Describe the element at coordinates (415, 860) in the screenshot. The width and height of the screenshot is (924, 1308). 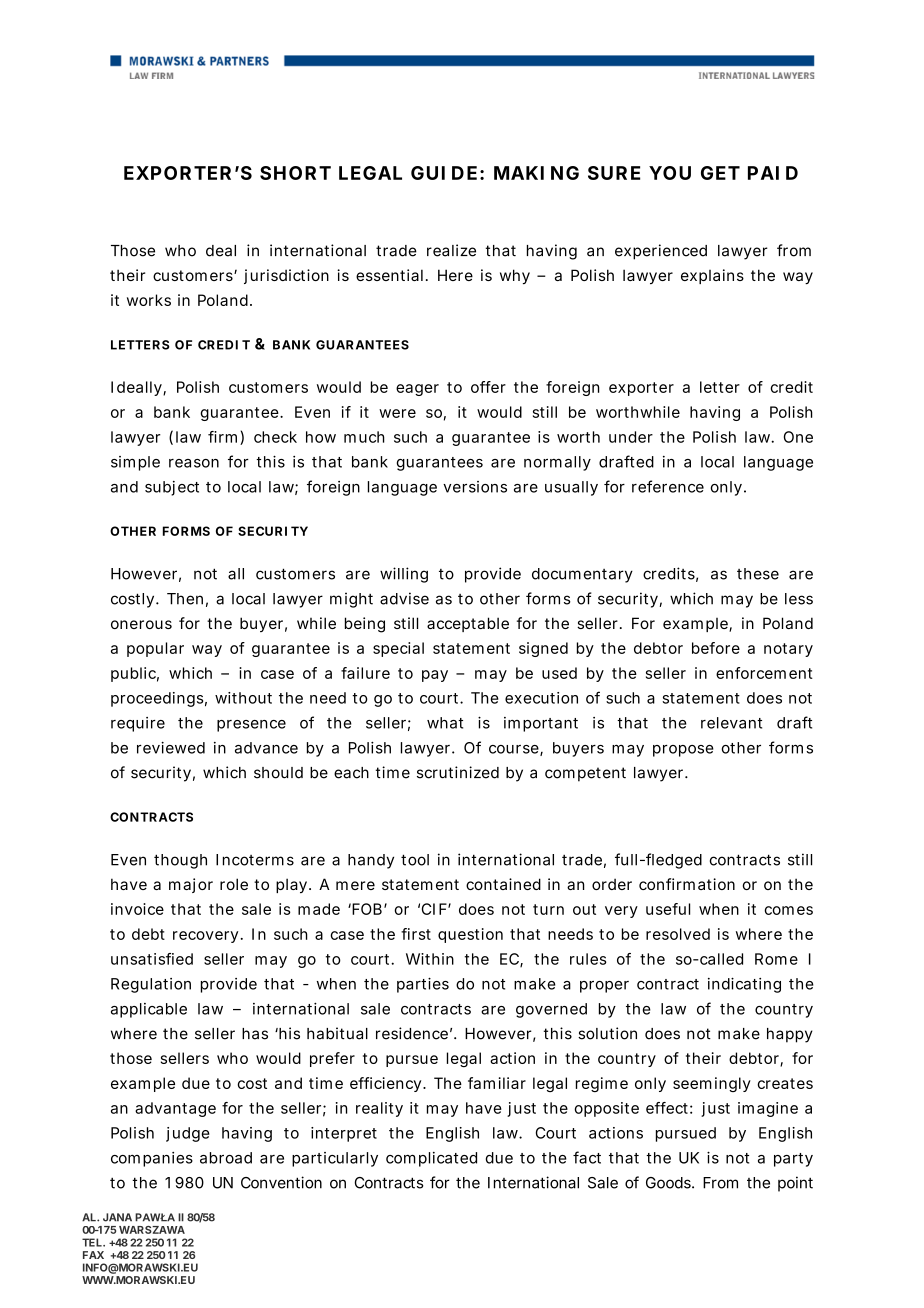
I see `tool` at that location.
